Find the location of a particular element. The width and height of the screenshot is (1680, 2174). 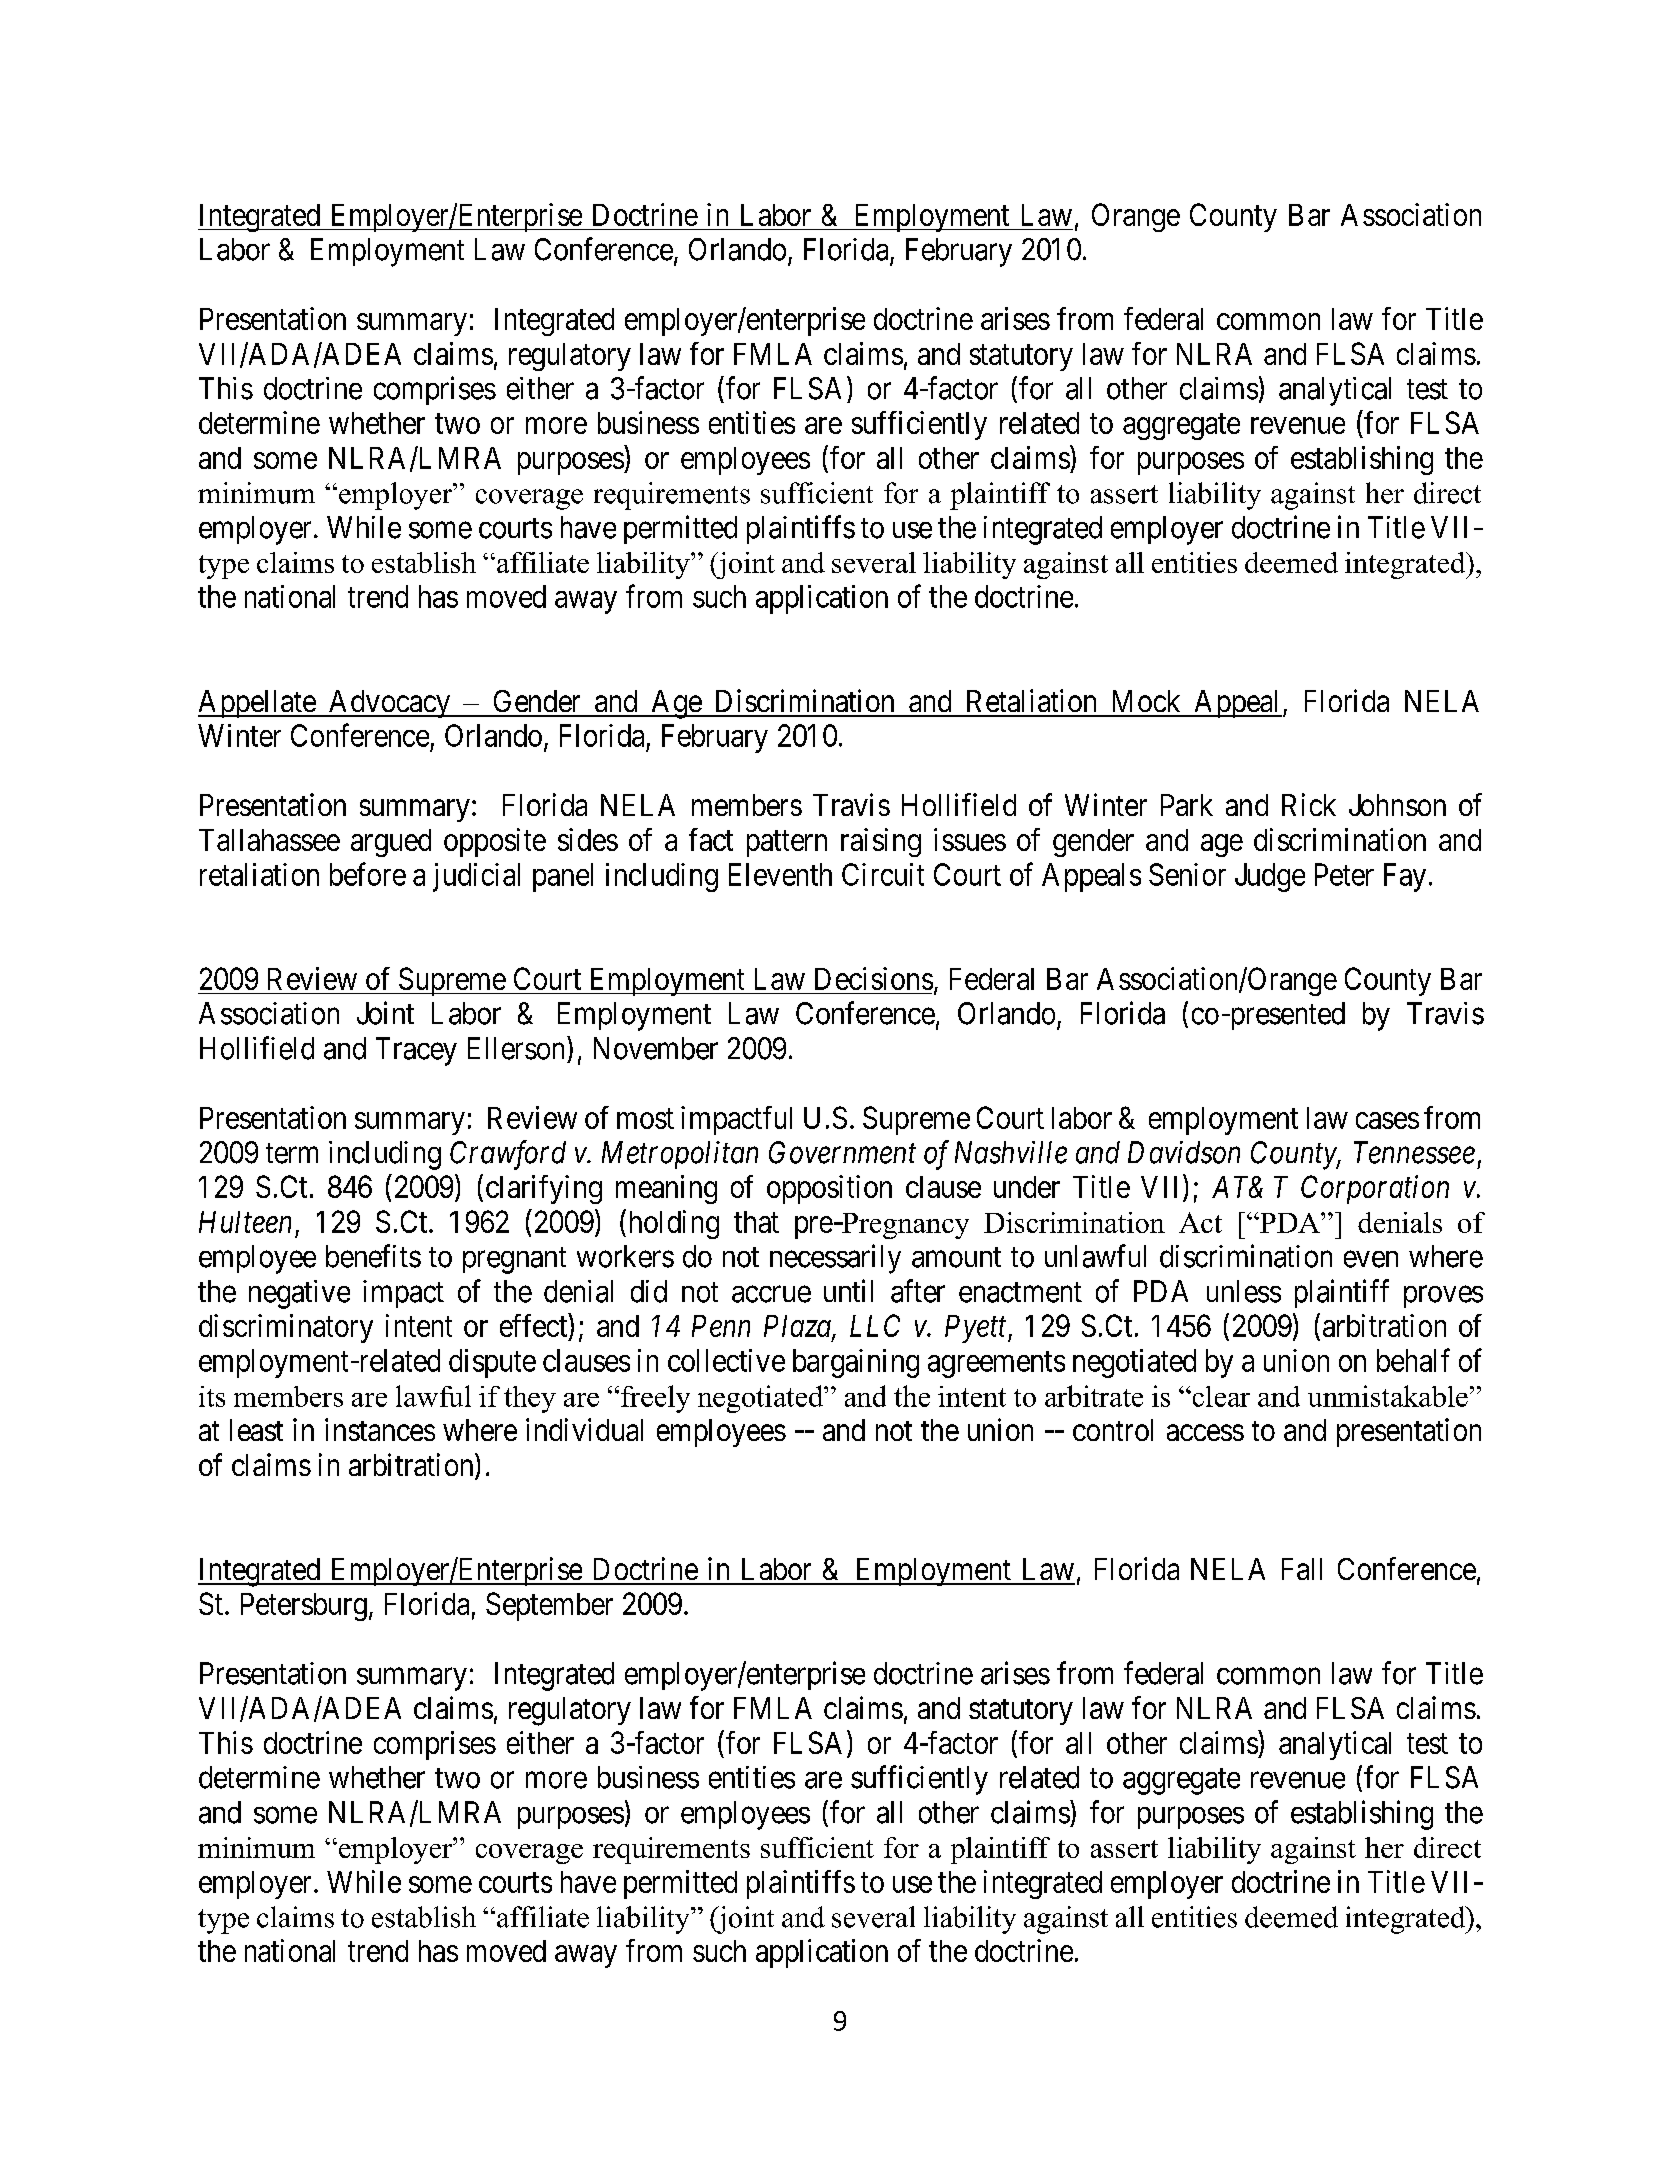

November is located at coordinates (656, 1048).
